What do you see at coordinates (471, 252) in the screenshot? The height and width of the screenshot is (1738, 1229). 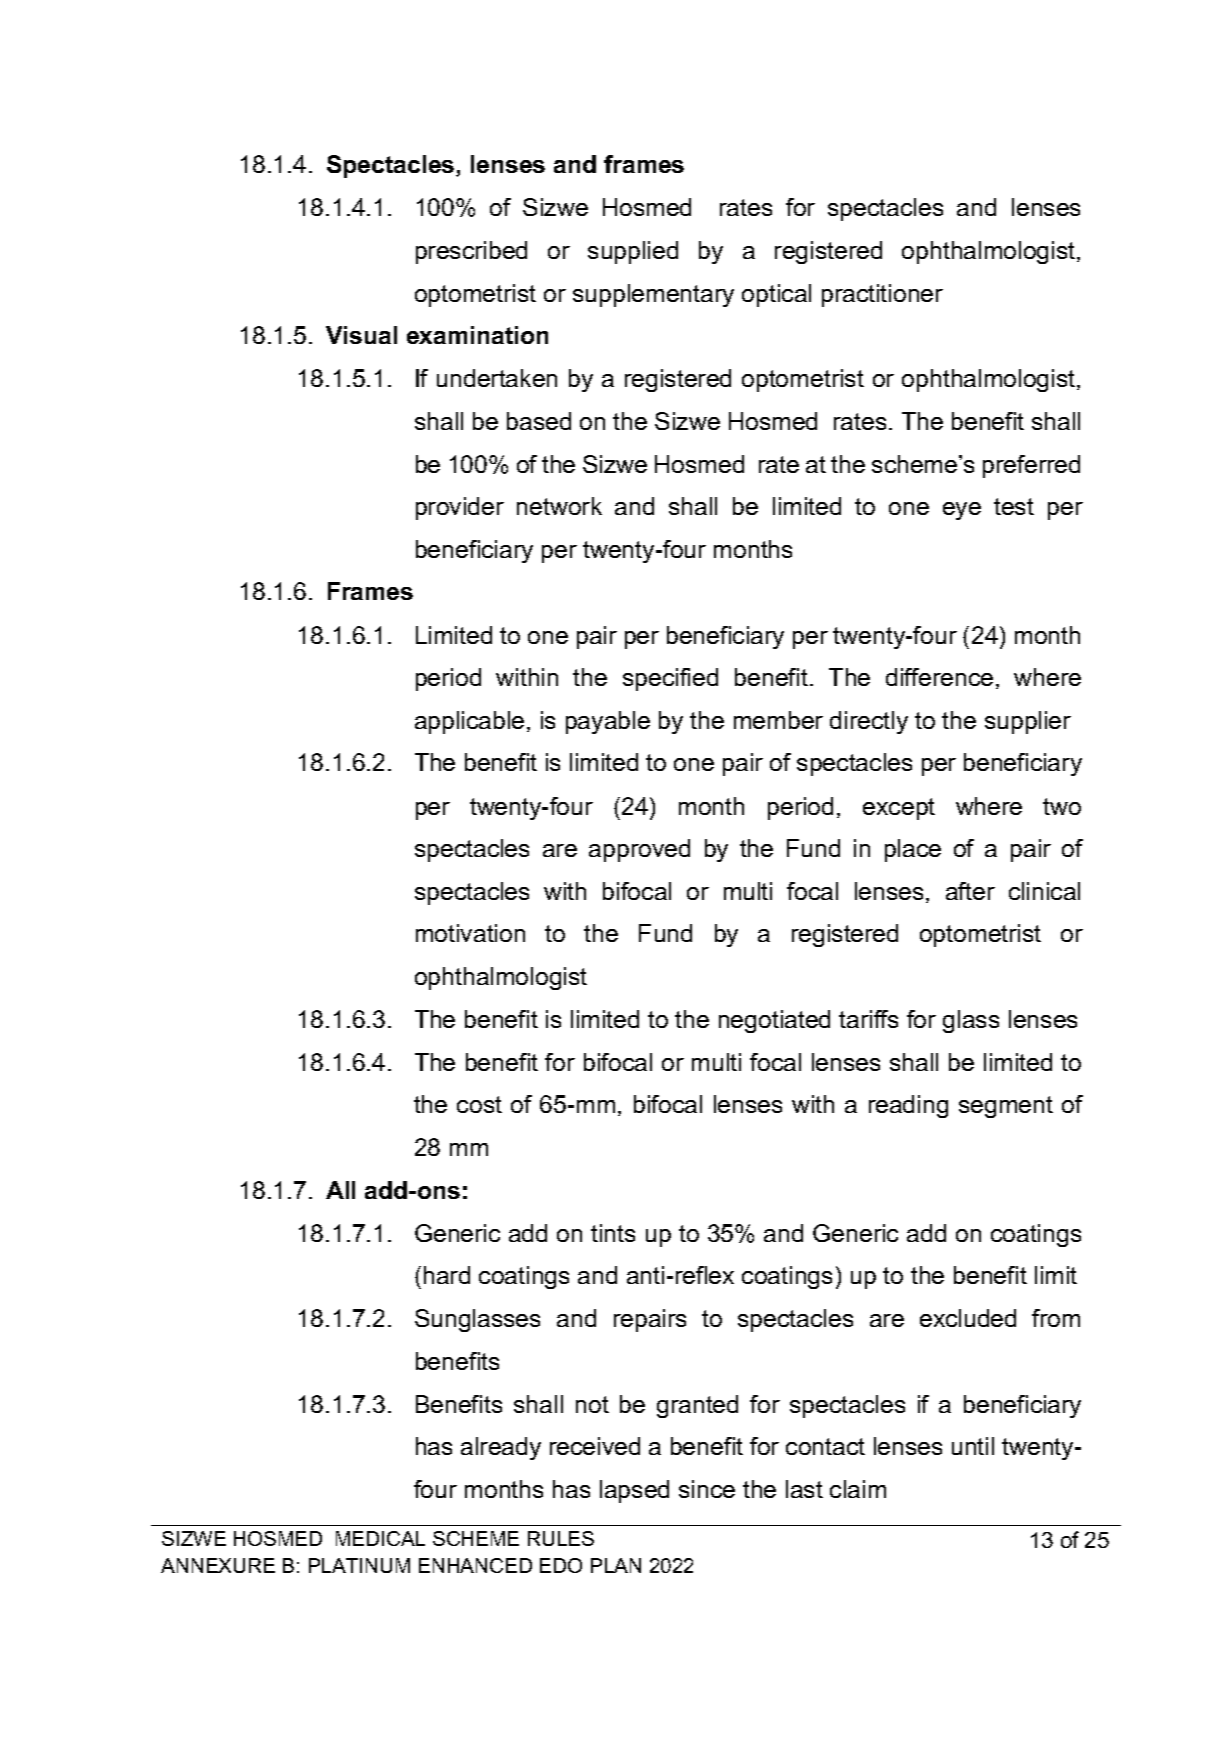 I see `prescribed` at bounding box center [471, 252].
